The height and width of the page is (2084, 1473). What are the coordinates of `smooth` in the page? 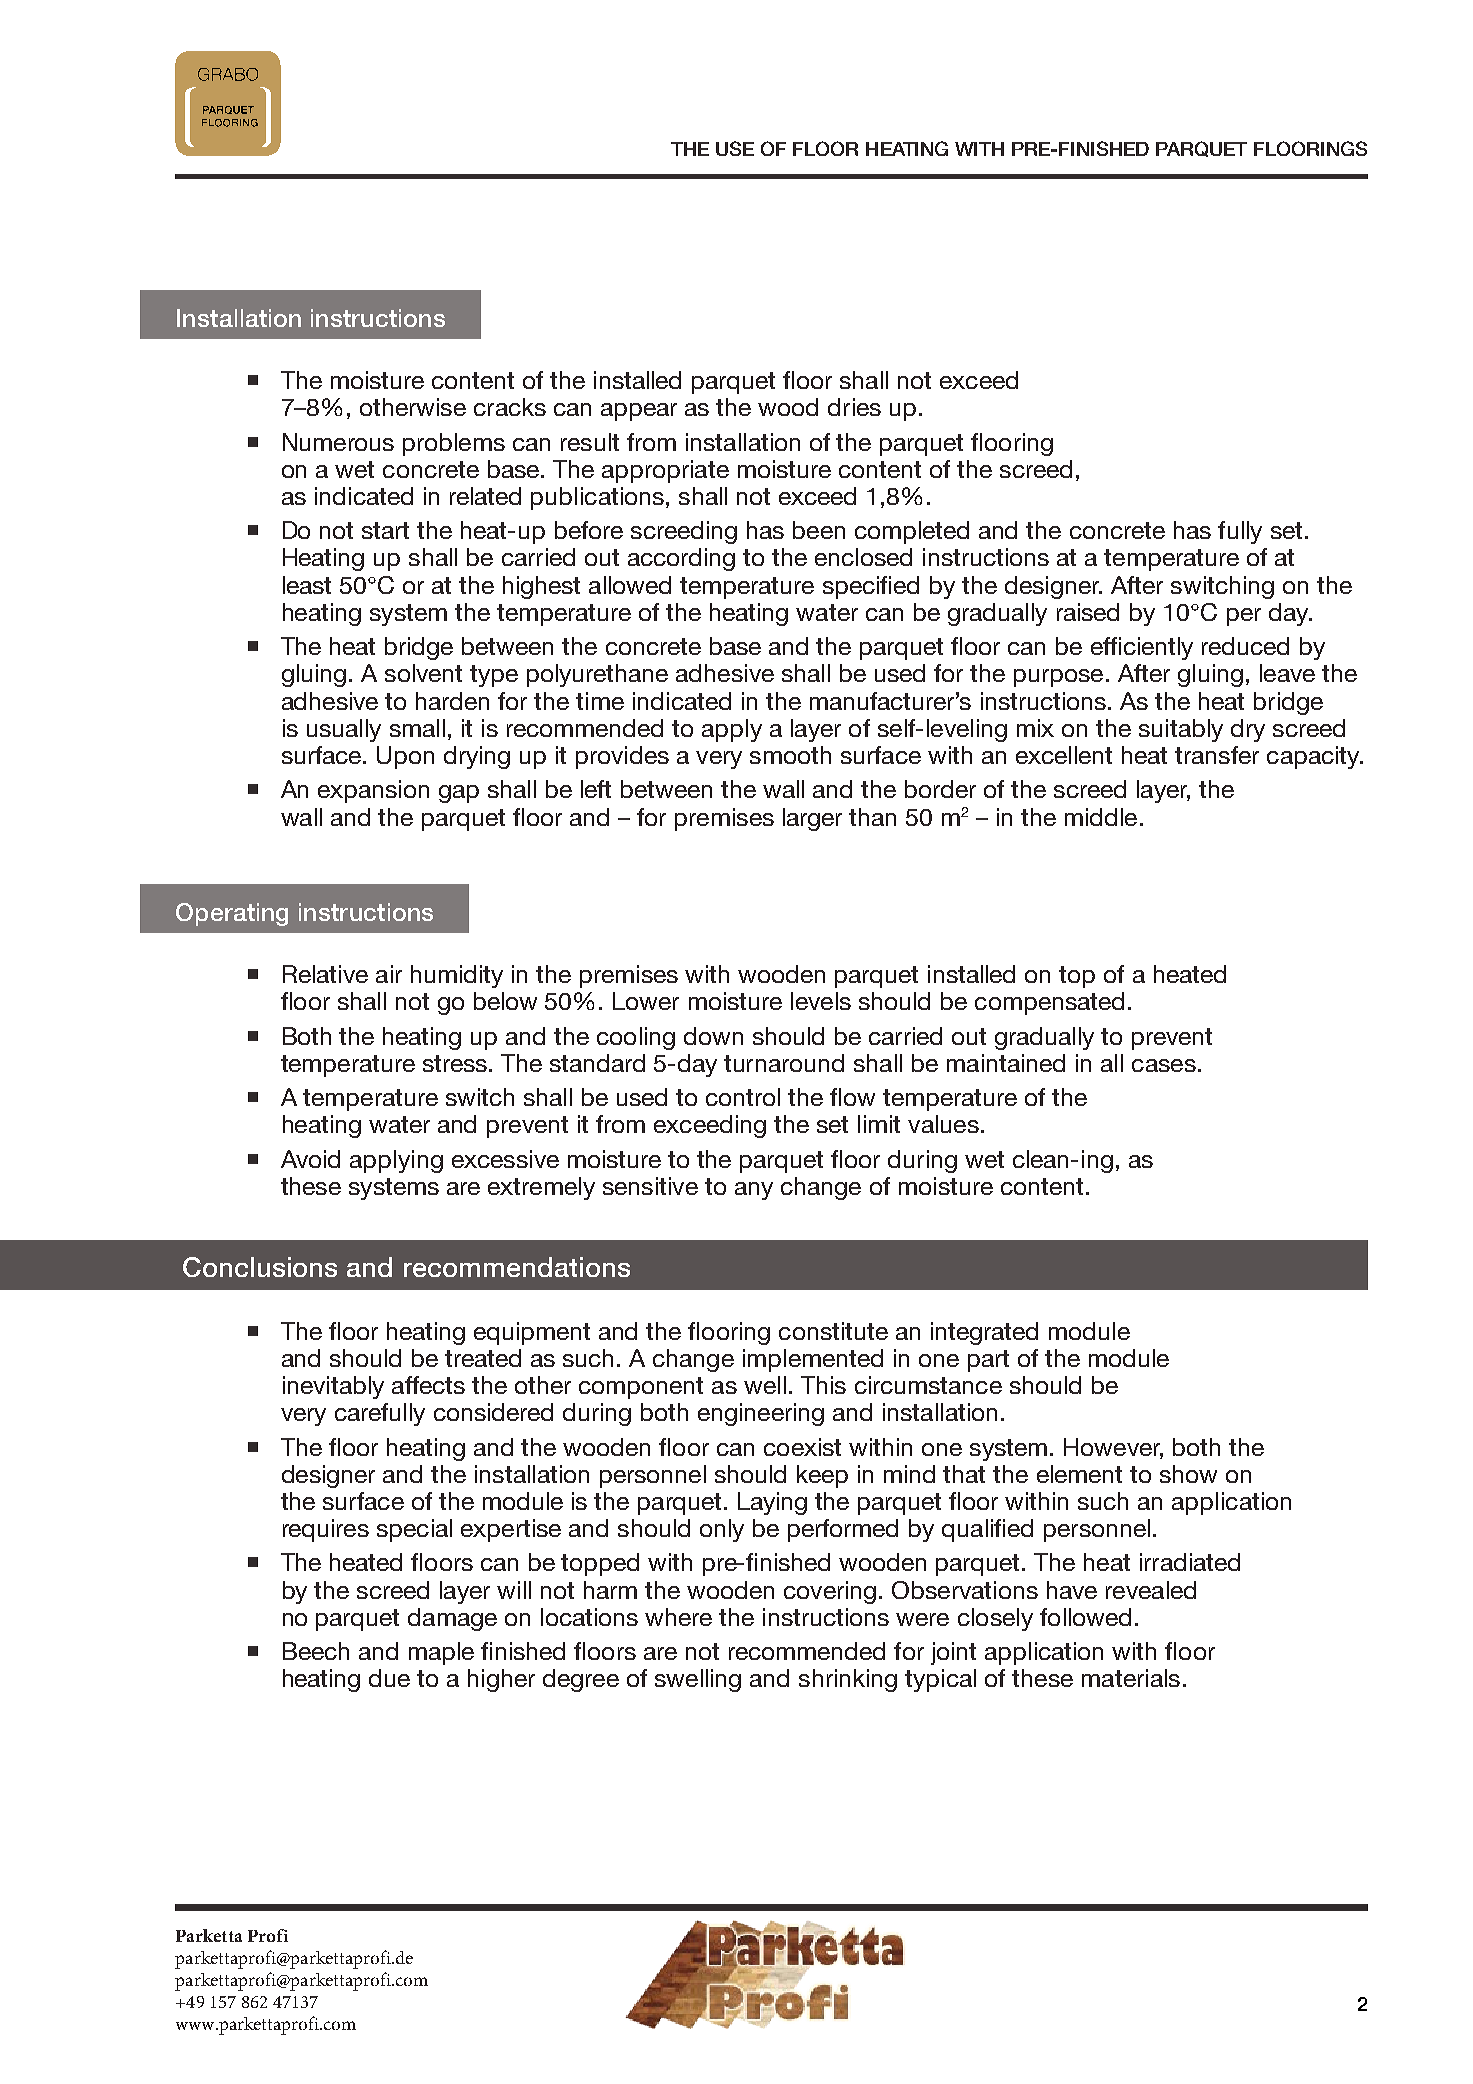 It's located at (790, 755).
